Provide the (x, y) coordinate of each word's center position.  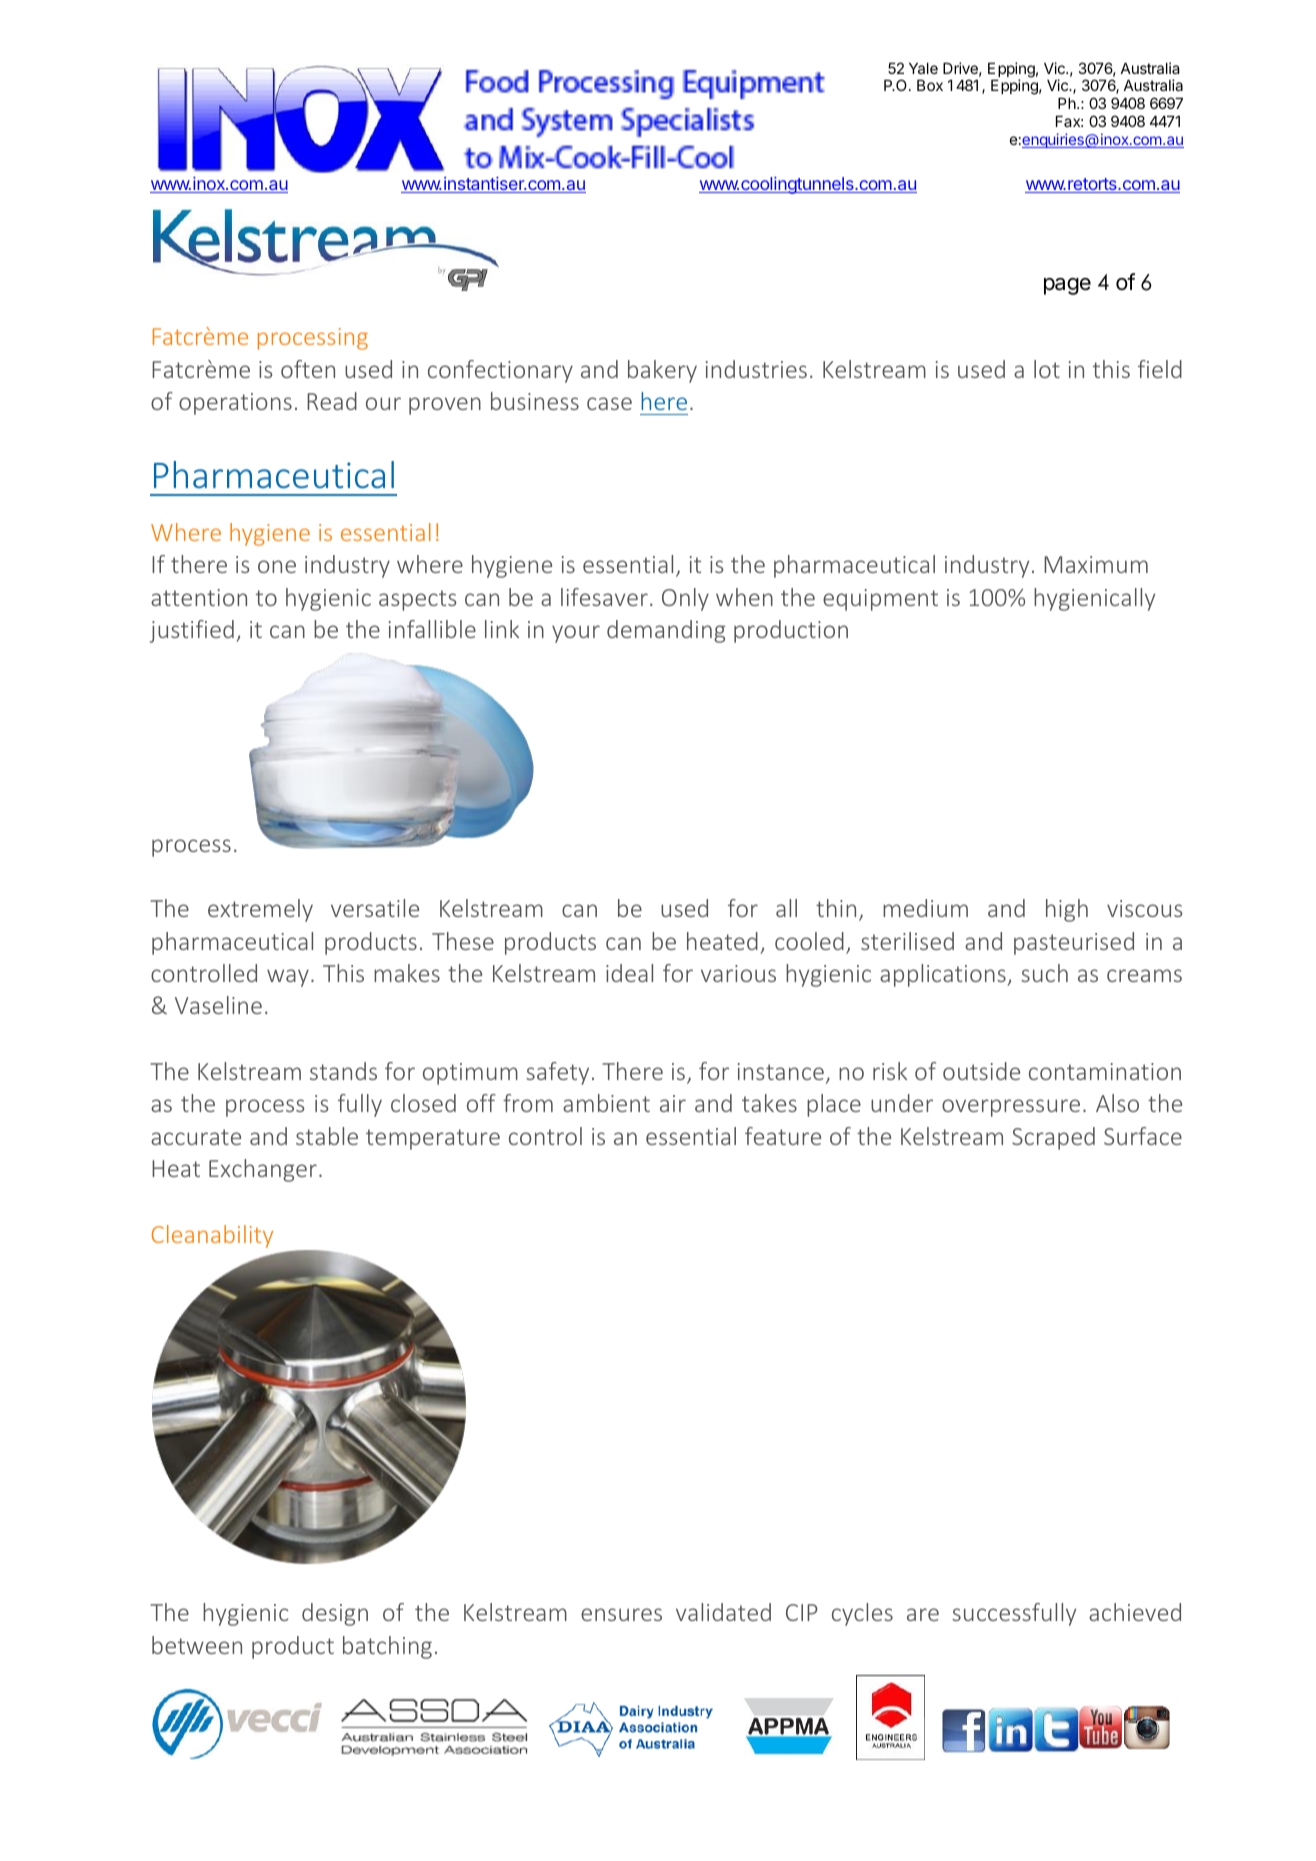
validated (723, 1612)
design (335, 1614)
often (308, 369)
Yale (923, 68)
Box (930, 85)
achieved (1135, 1612)
